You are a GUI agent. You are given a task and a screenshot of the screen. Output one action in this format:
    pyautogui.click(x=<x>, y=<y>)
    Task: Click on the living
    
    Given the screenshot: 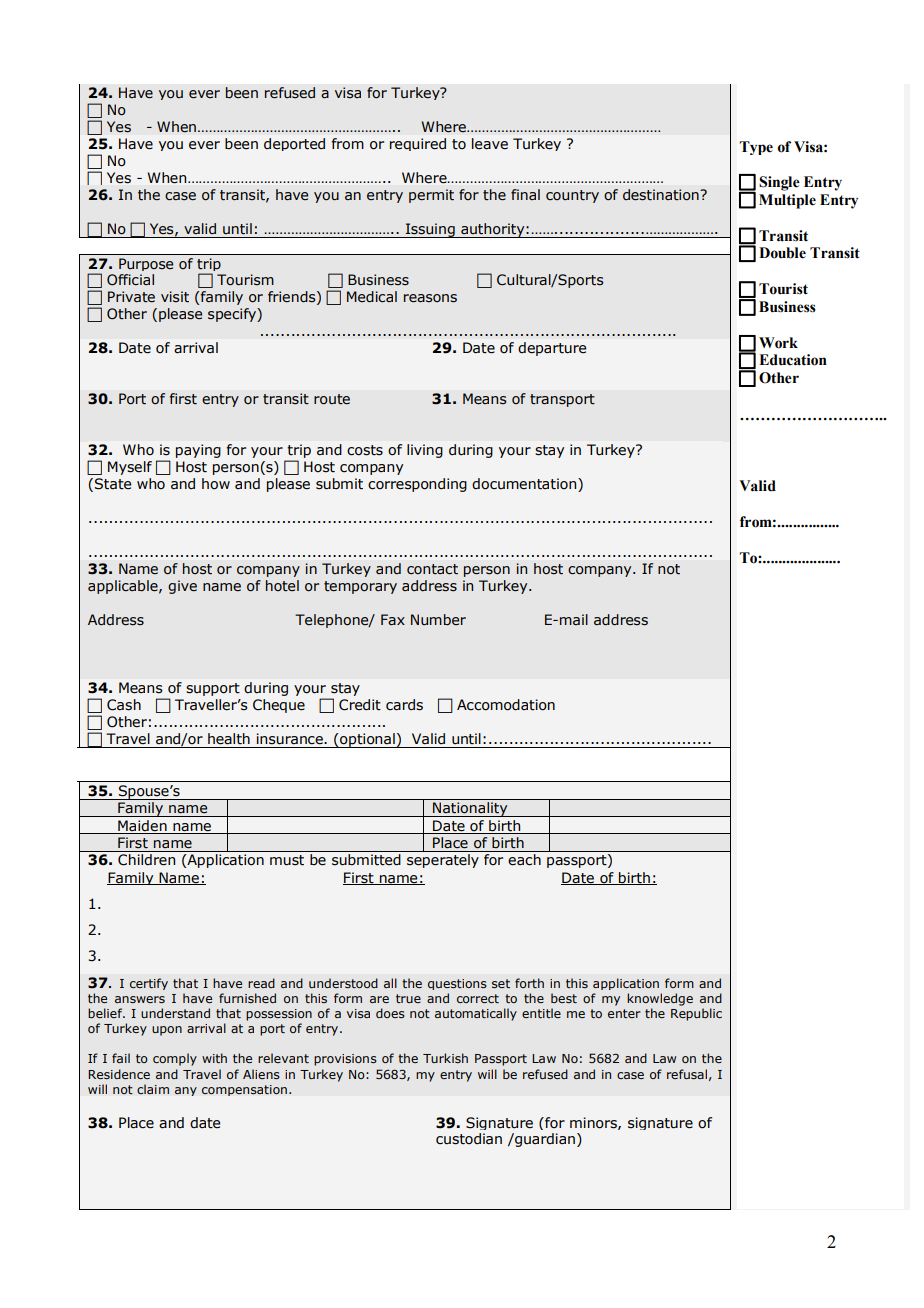 What is the action you would take?
    pyautogui.click(x=425, y=451)
